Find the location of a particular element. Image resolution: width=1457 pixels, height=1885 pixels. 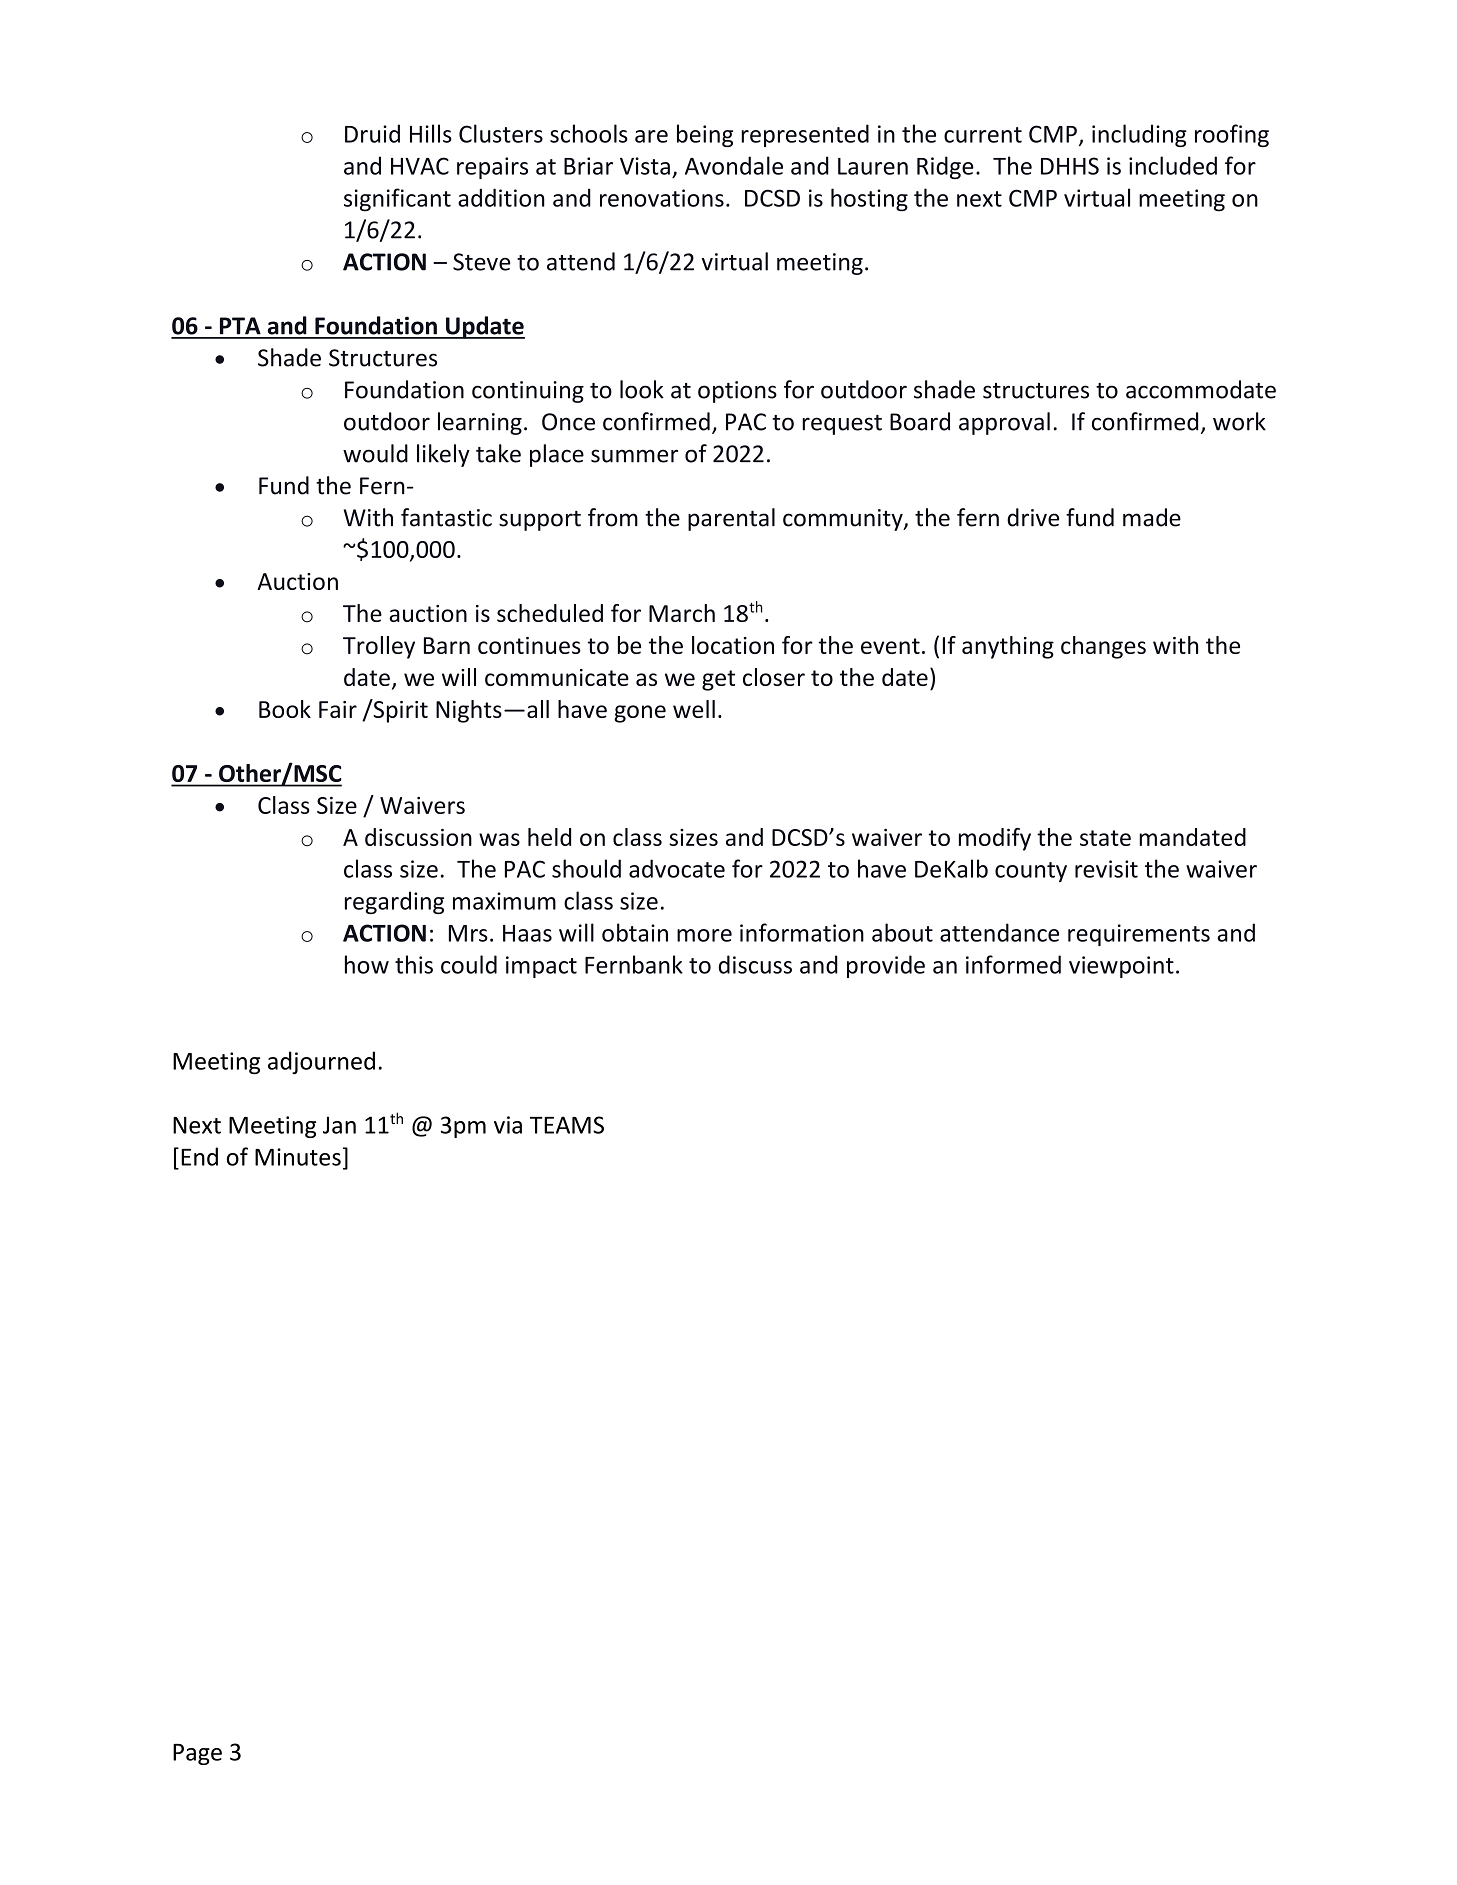

DHHS is located at coordinates (1070, 166).
